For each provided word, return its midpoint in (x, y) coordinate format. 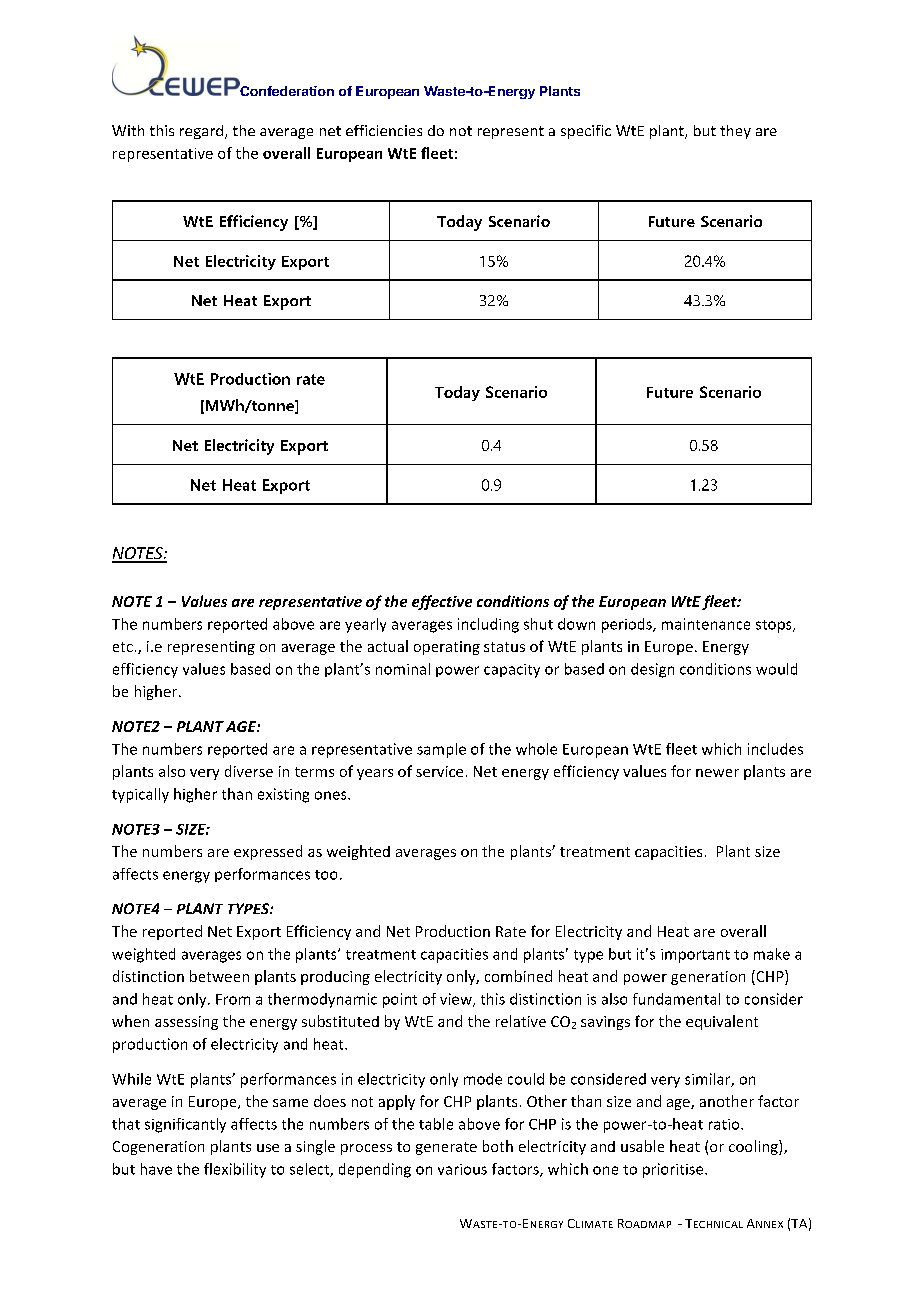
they (735, 132)
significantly (185, 1125)
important (695, 956)
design (652, 670)
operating (447, 648)
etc (123, 647)
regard (203, 132)
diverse (249, 771)
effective (442, 602)
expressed (268, 852)
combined (518, 976)
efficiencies (384, 130)
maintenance (706, 624)
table (436, 1124)
